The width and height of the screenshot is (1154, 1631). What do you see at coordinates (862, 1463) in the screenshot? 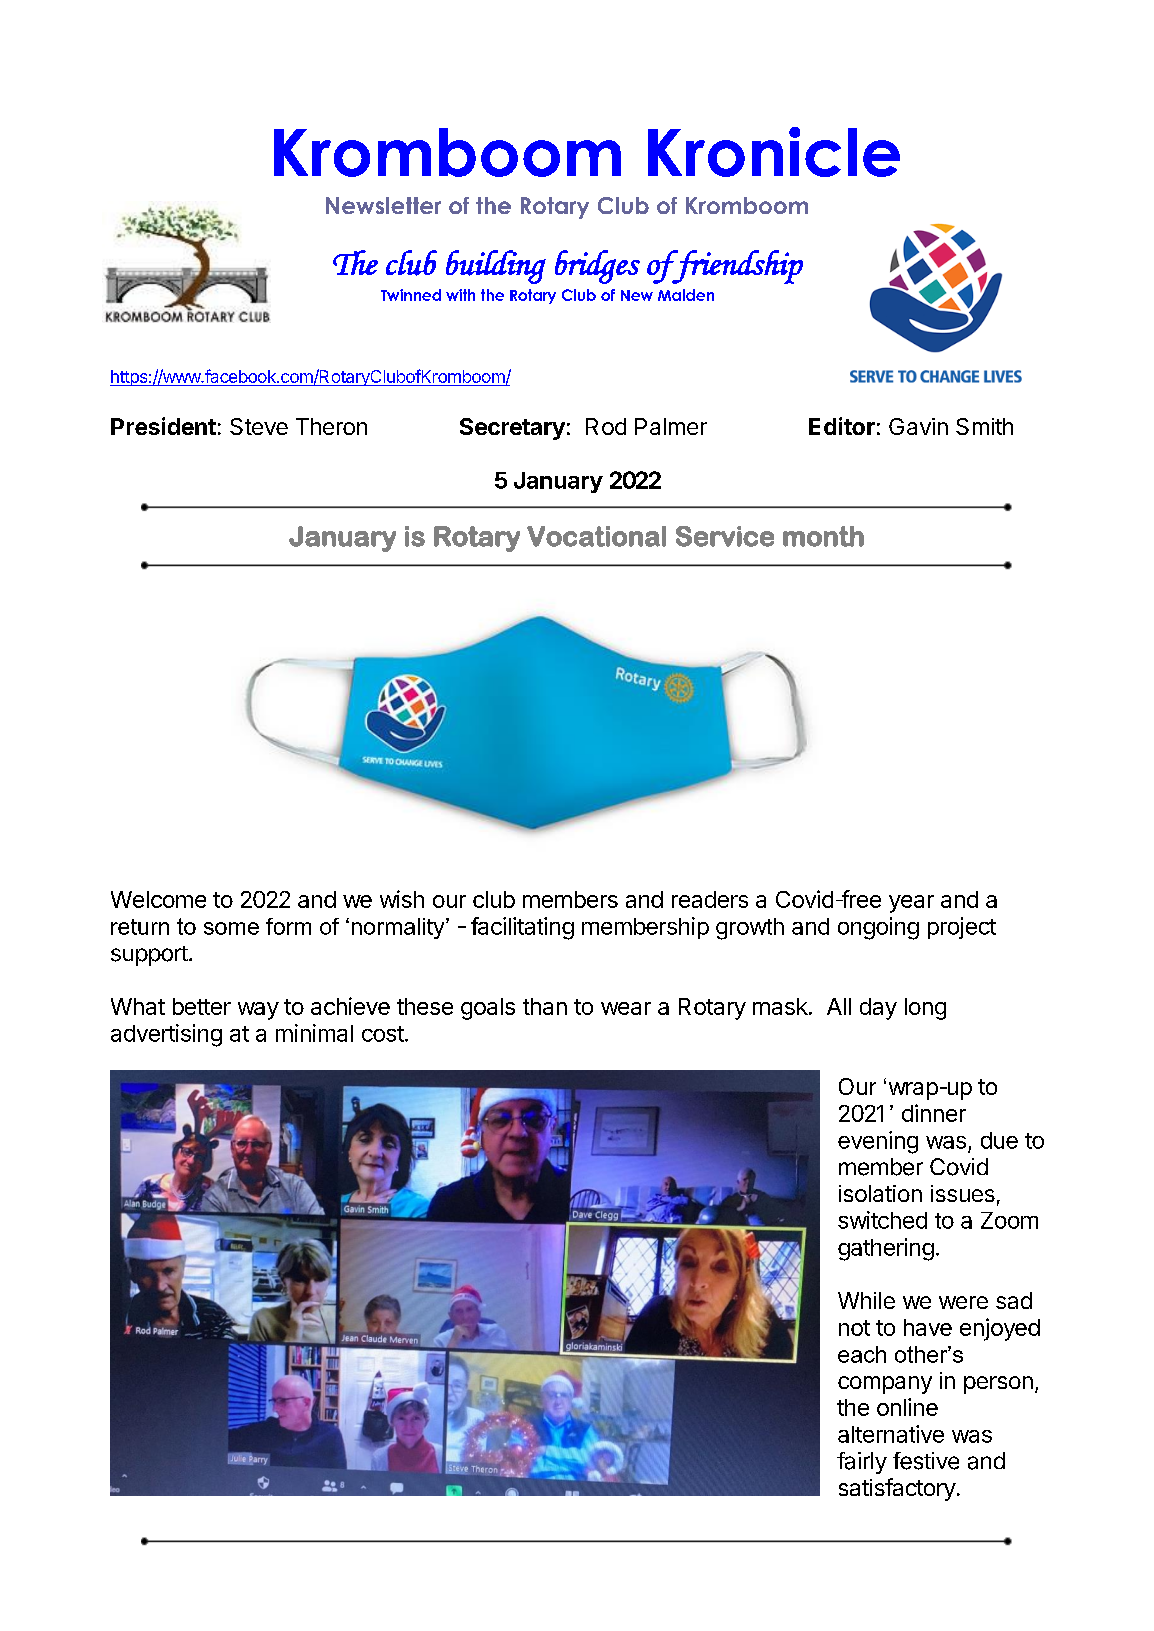
I see `fairly` at bounding box center [862, 1463].
